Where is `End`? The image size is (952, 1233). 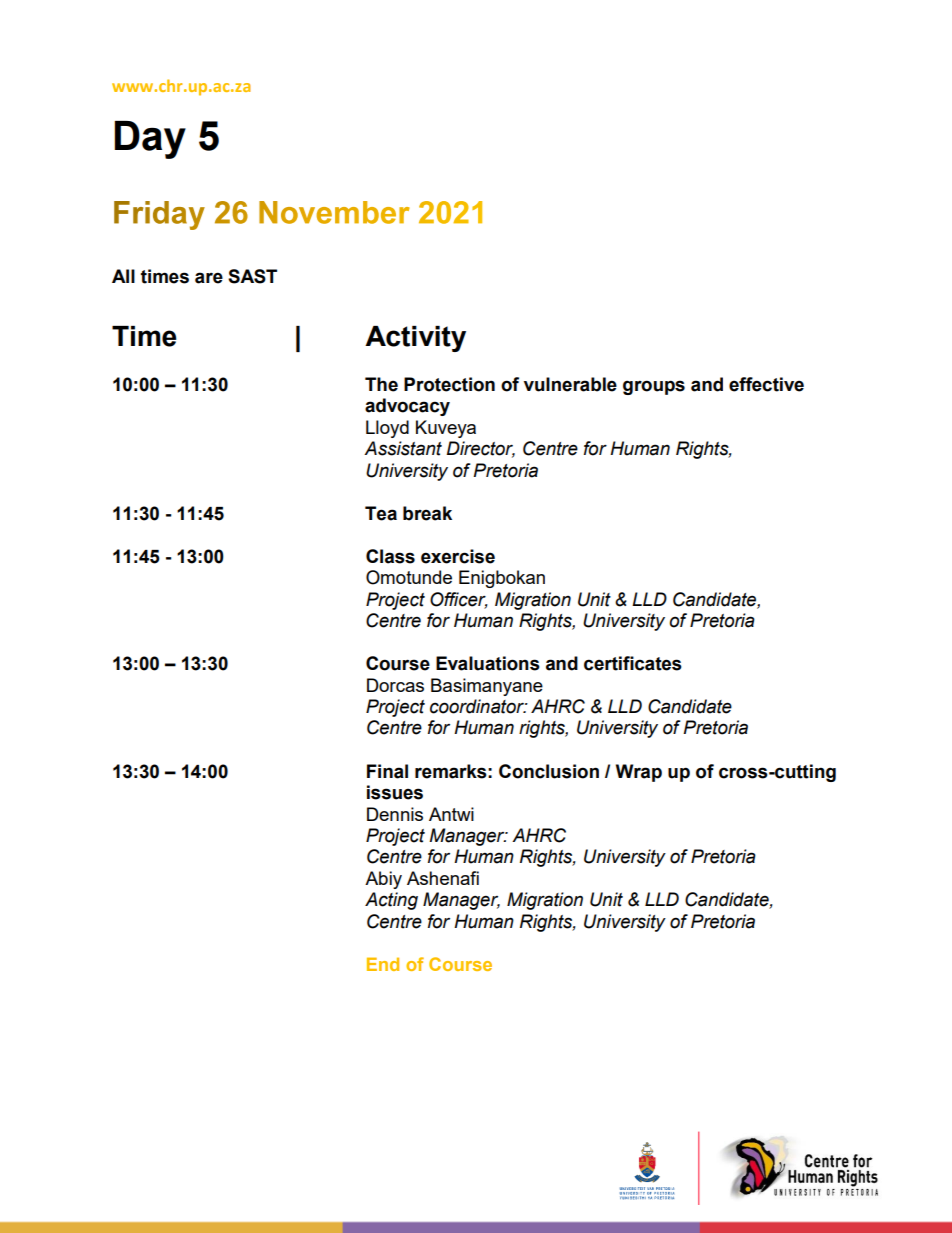 End is located at coordinates (383, 964).
